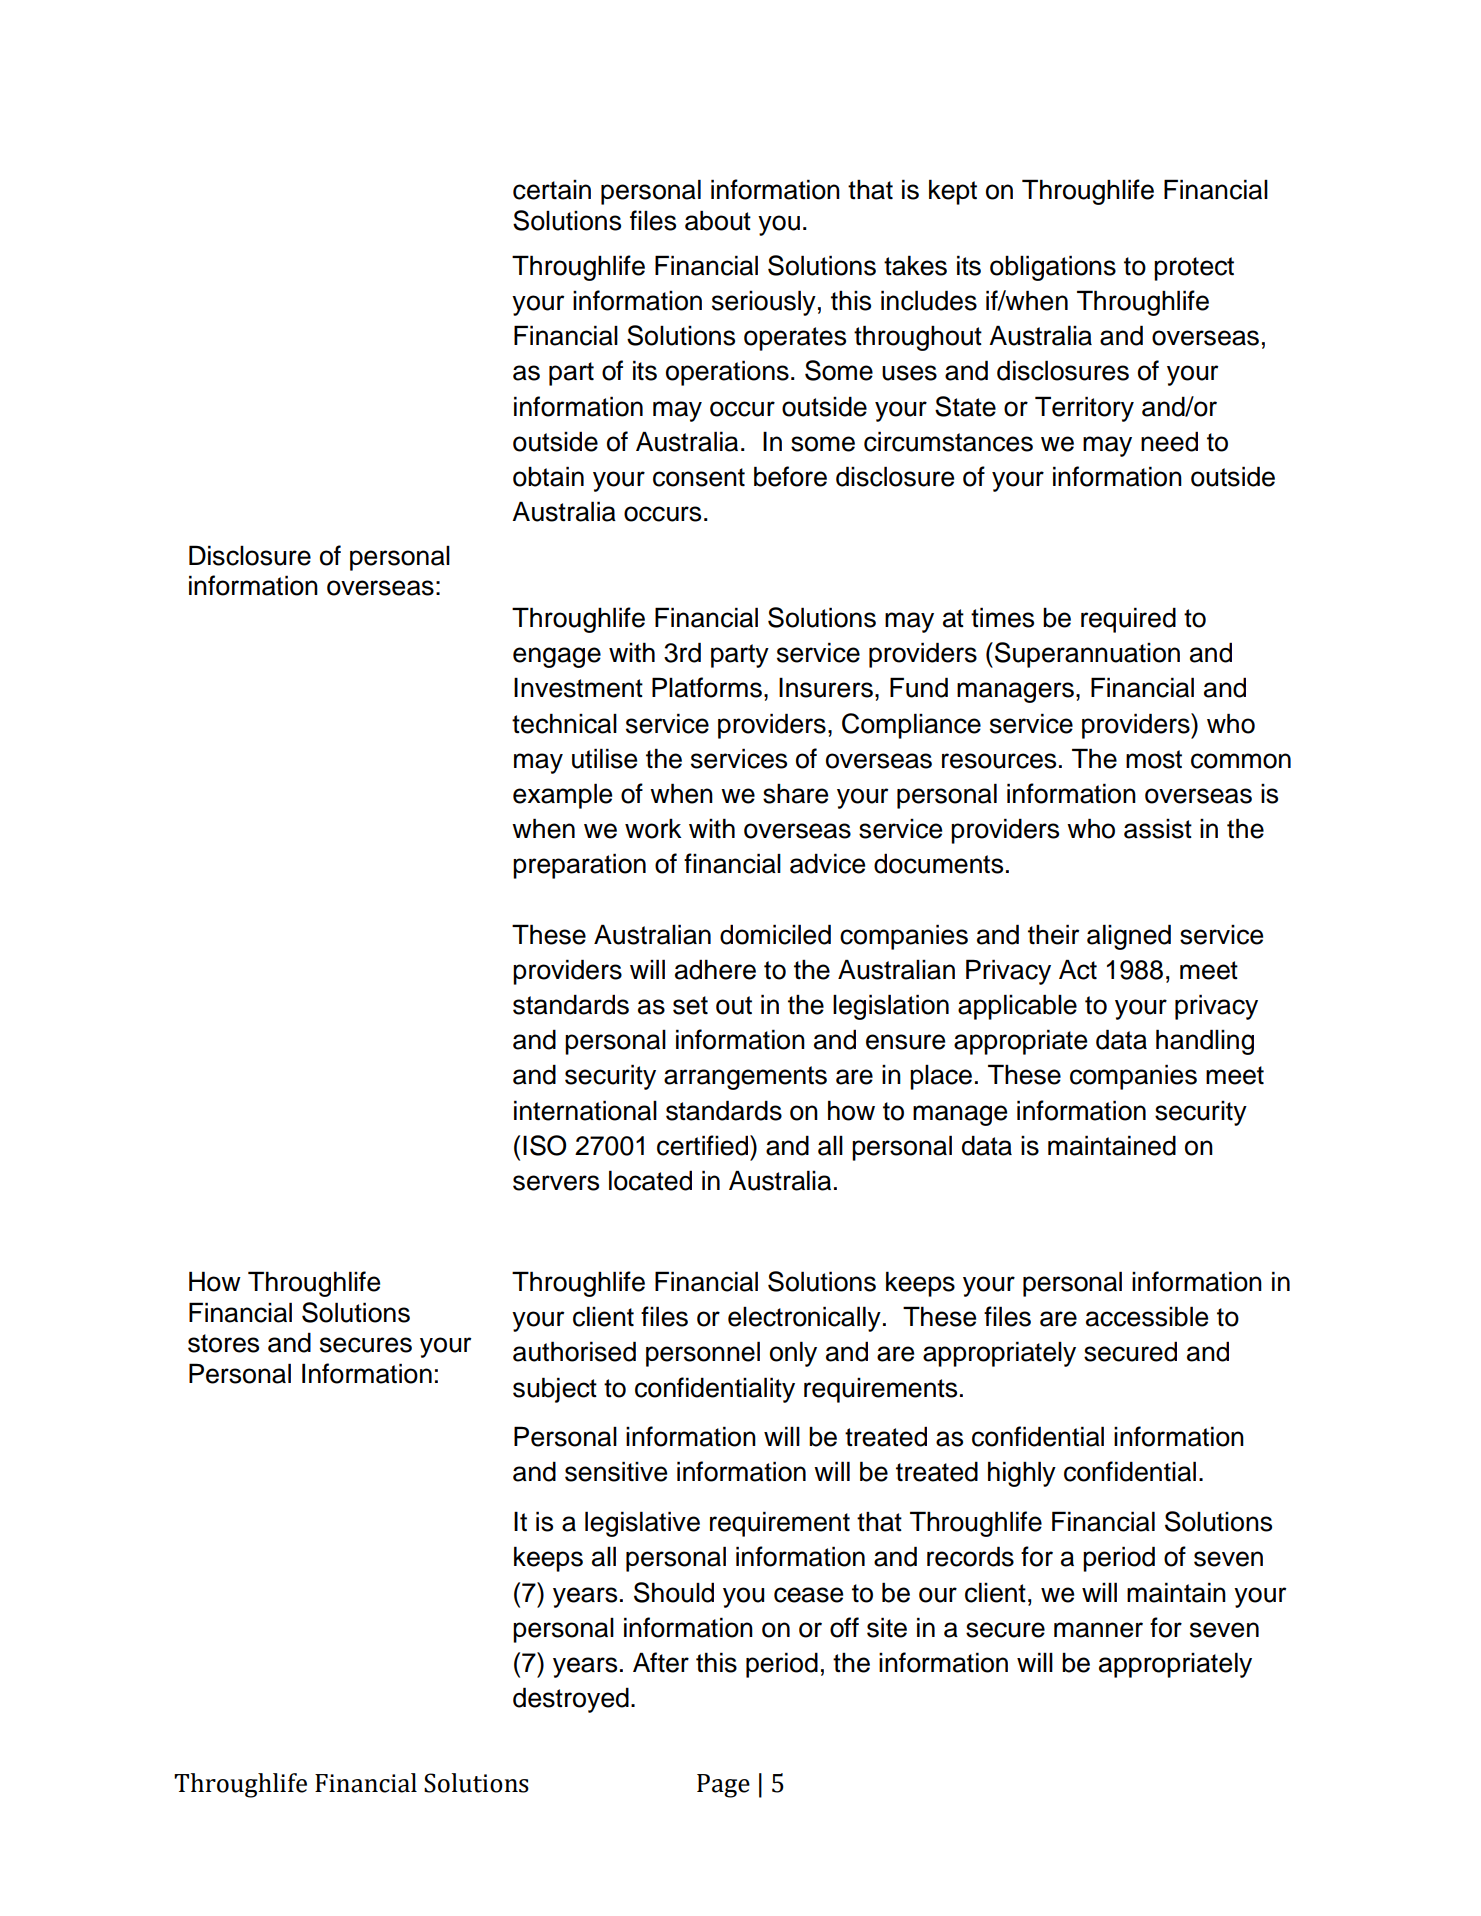  What do you see at coordinates (1078, 969) in the document?
I see `Act` at bounding box center [1078, 969].
